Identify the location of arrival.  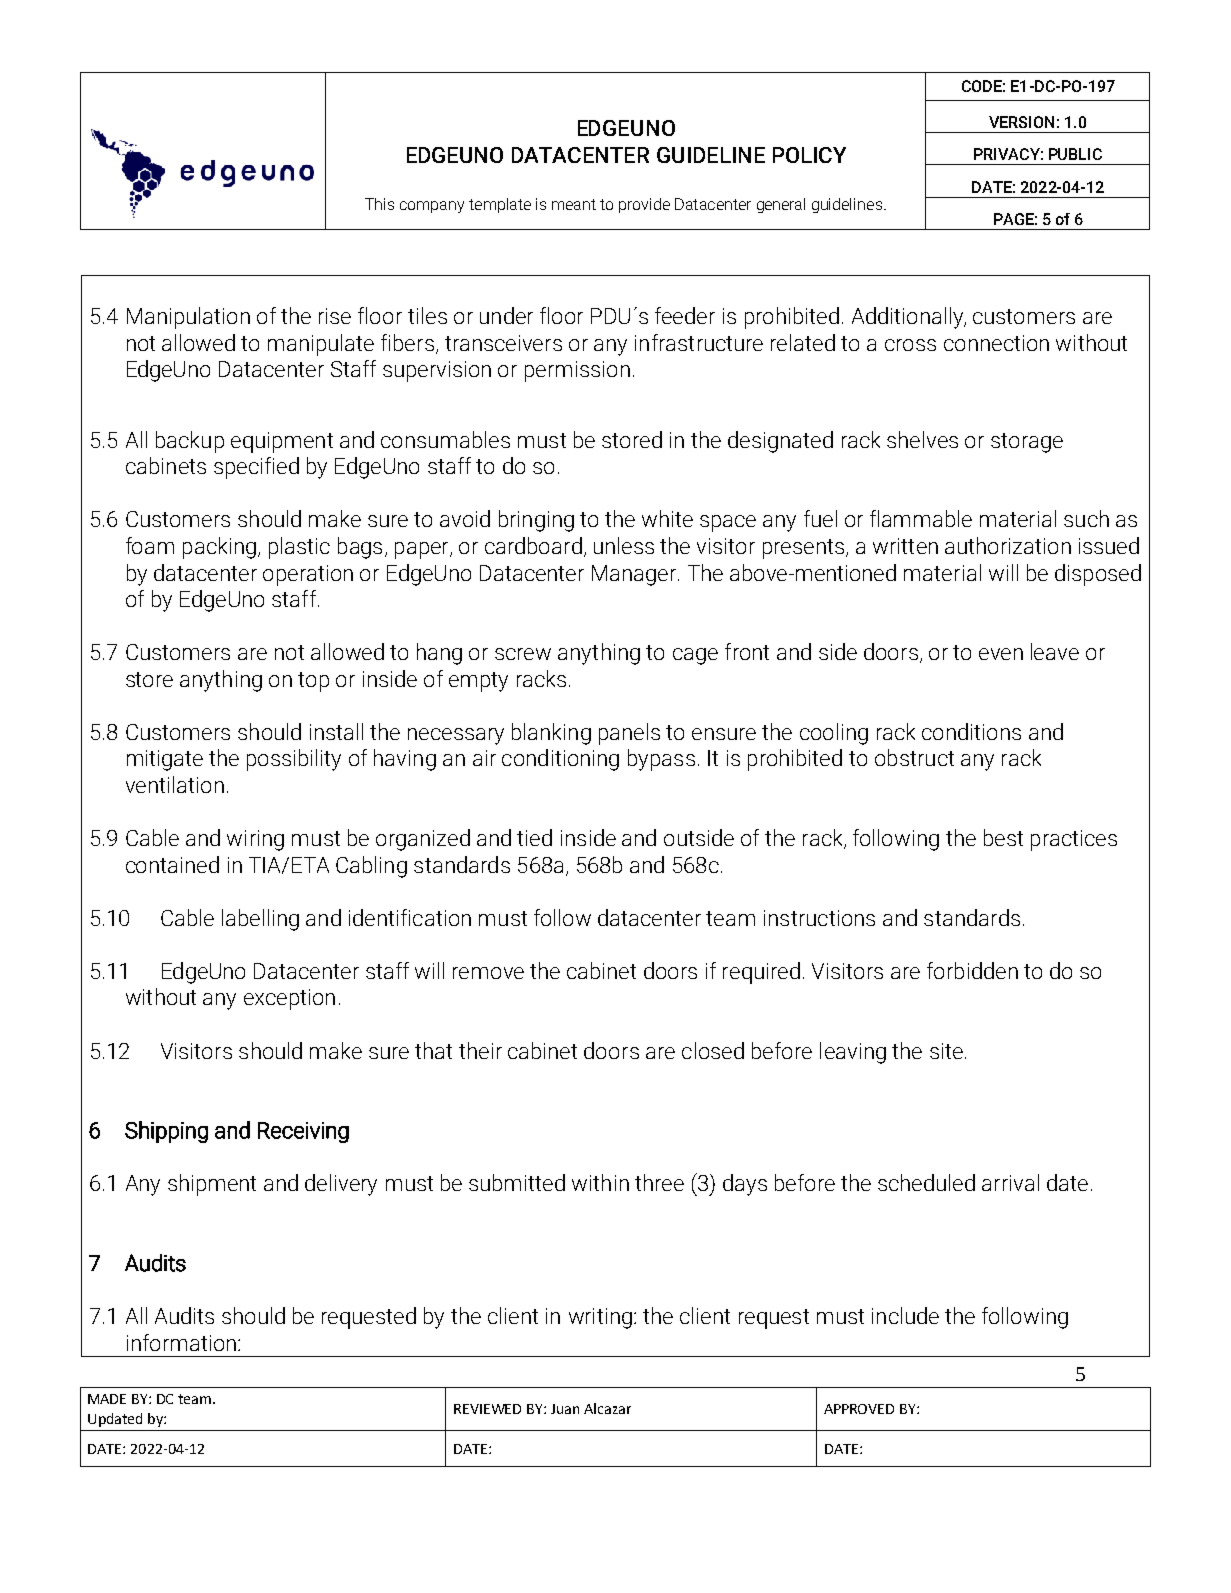
(1010, 1182).
